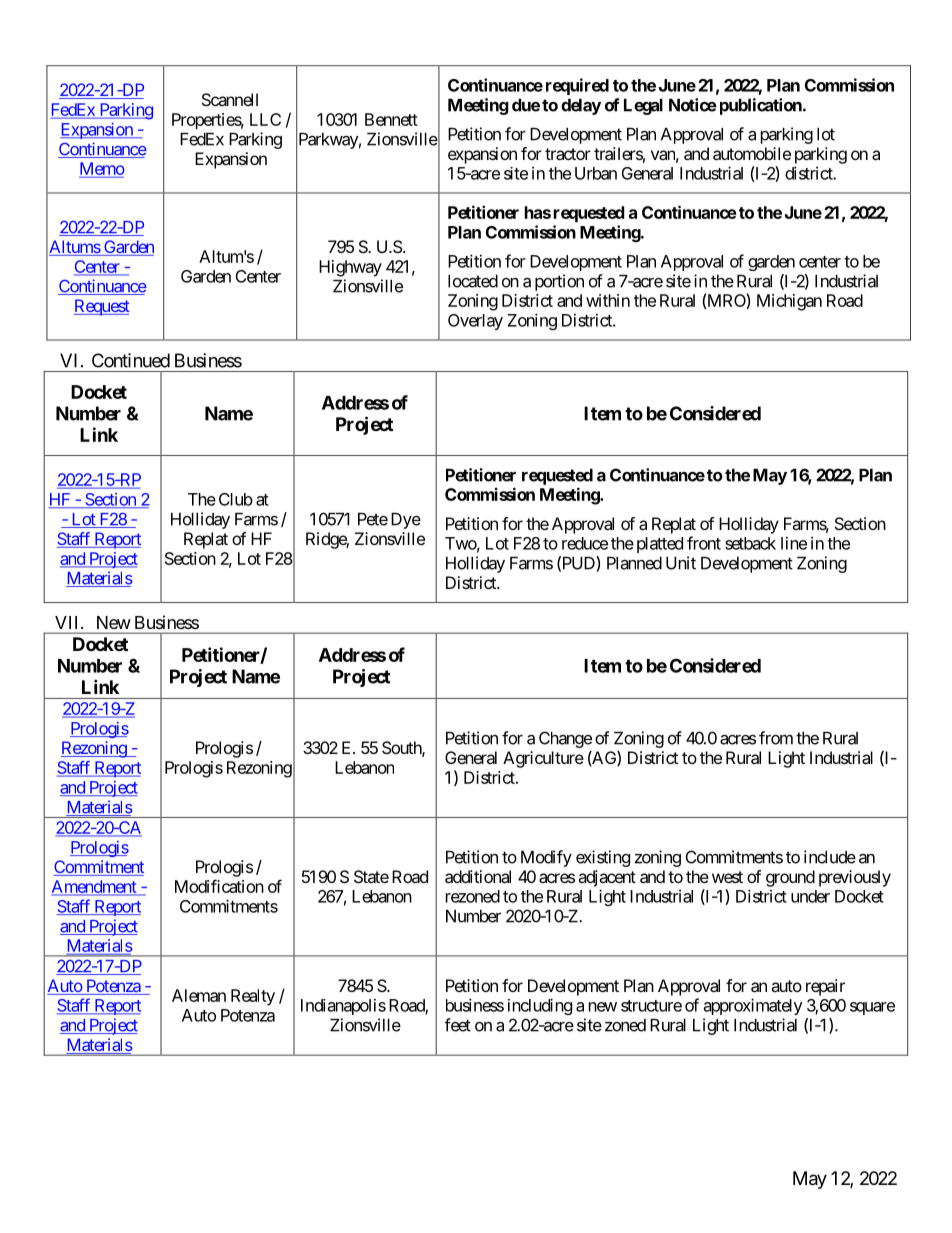  I want to click on feet, so click(458, 1025).
